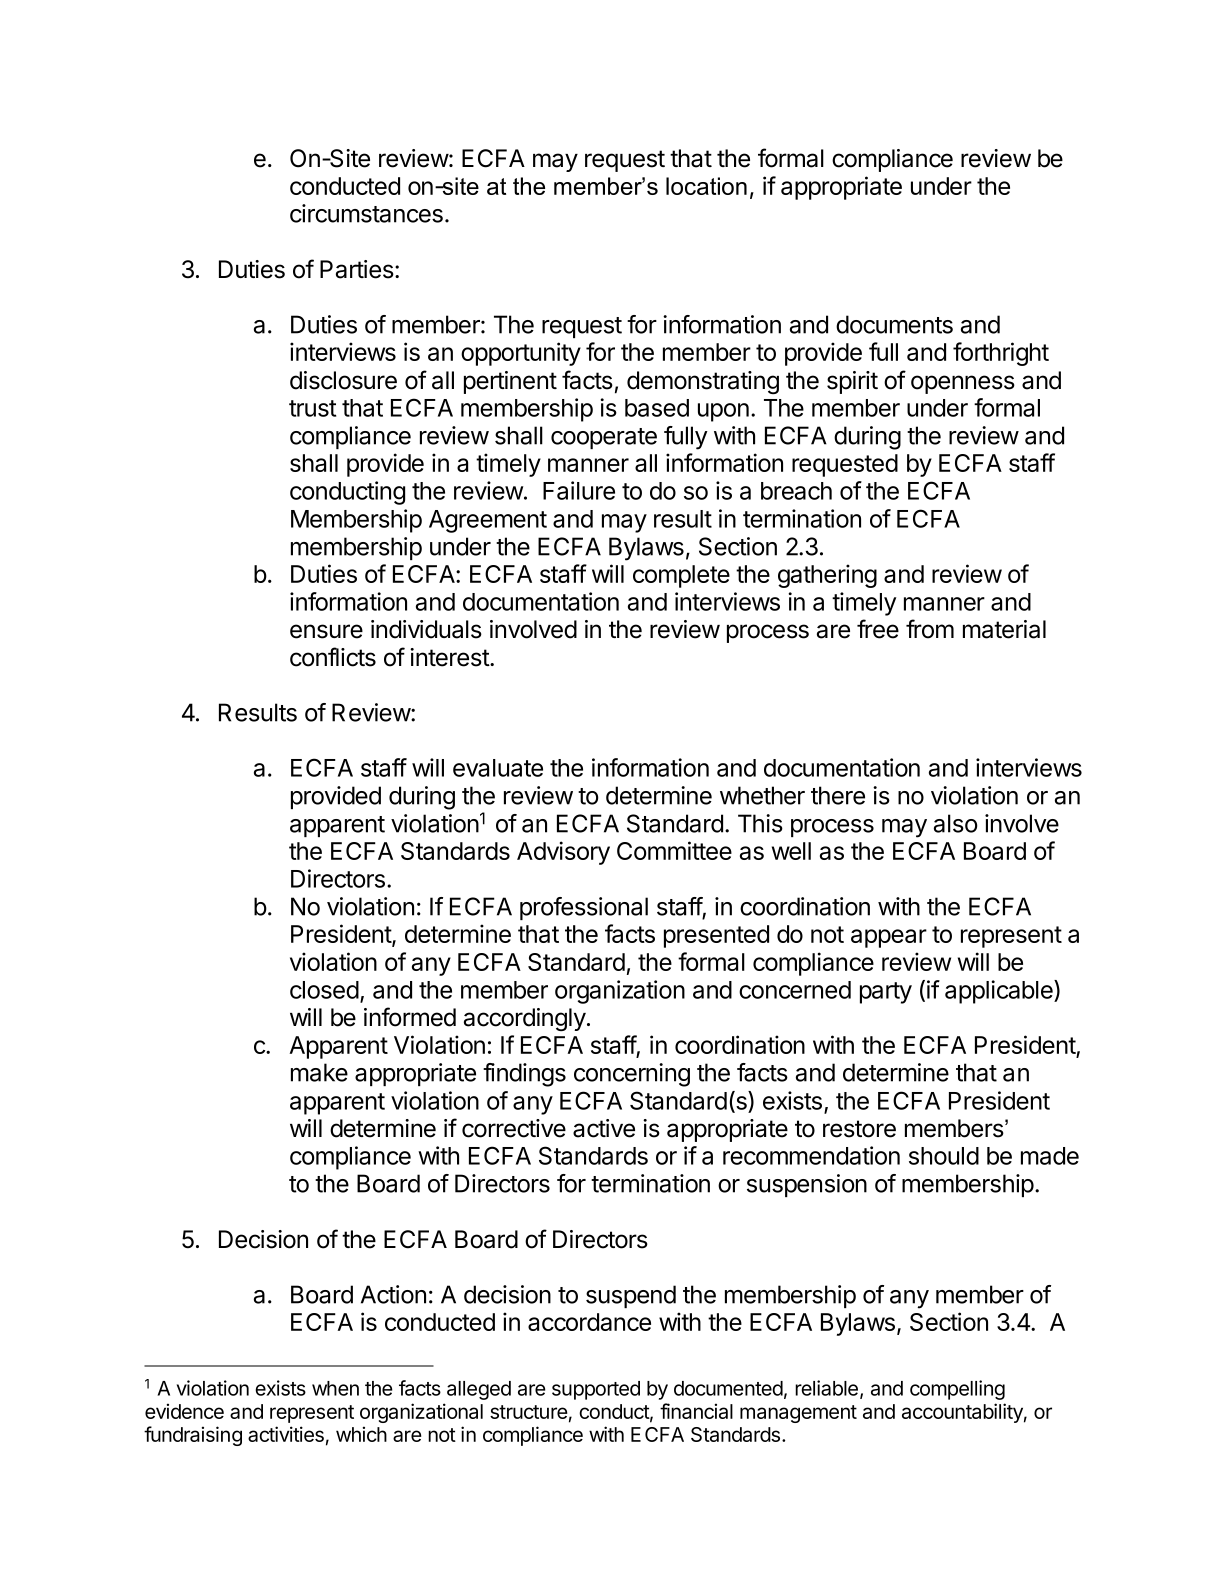 The height and width of the document is (1590, 1228). Describe the element at coordinates (366, 213) in the document. I see `circumstances` at that location.
